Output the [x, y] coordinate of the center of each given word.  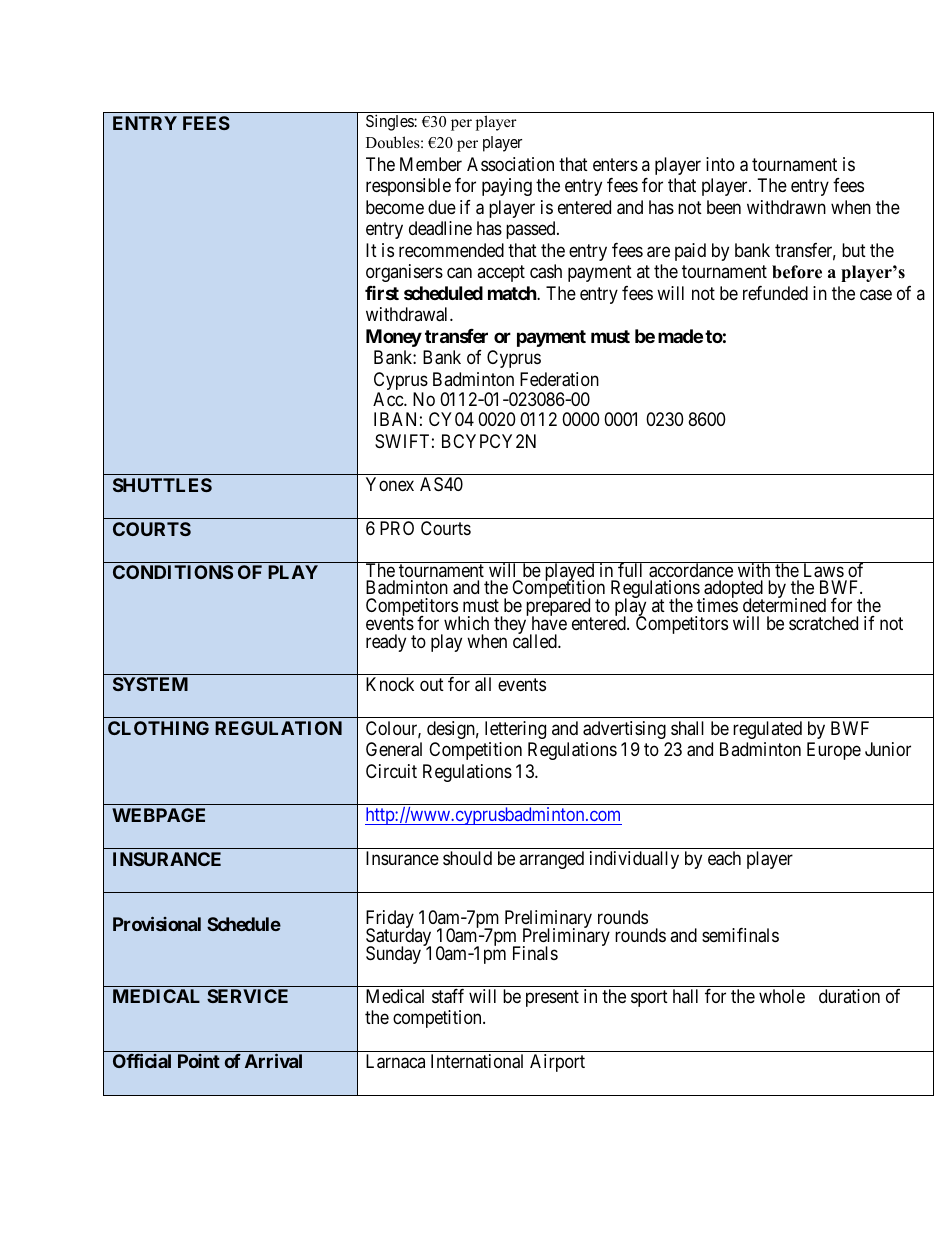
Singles [390, 122]
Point [199, 1061]
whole [782, 996]
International [477, 1061]
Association [510, 164]
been [724, 207]
